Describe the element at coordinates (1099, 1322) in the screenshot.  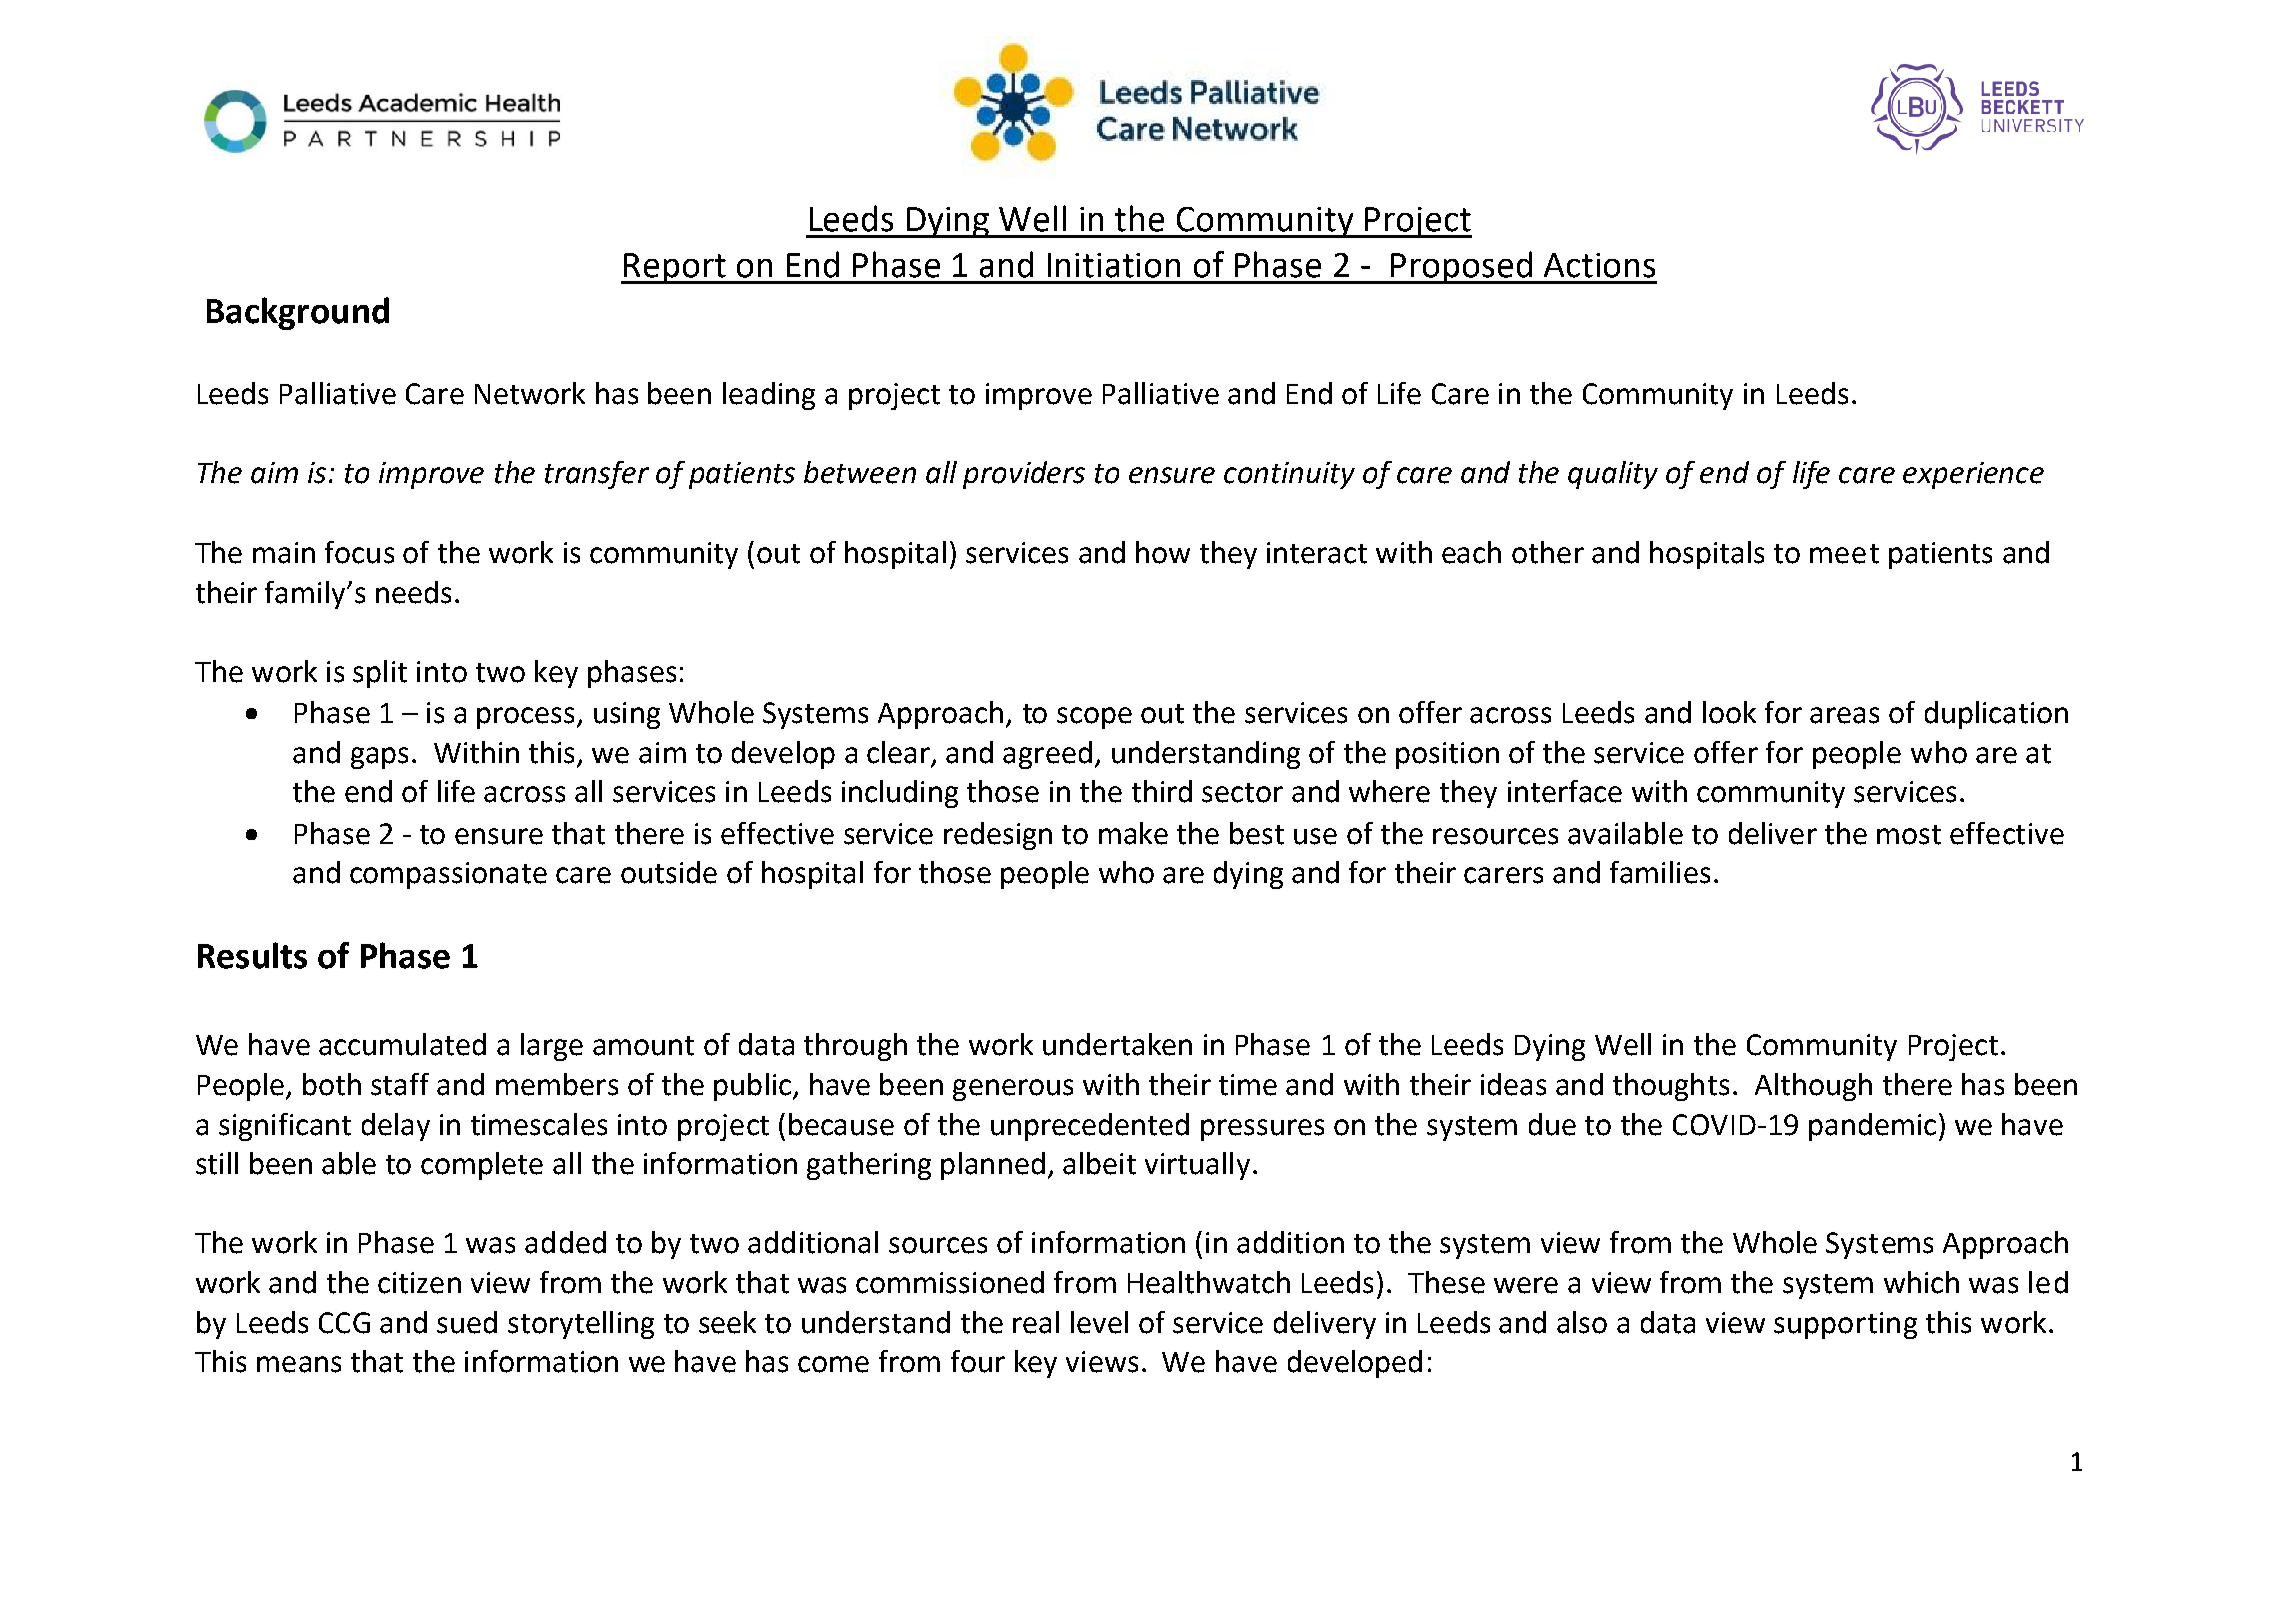
I see `level` at that location.
